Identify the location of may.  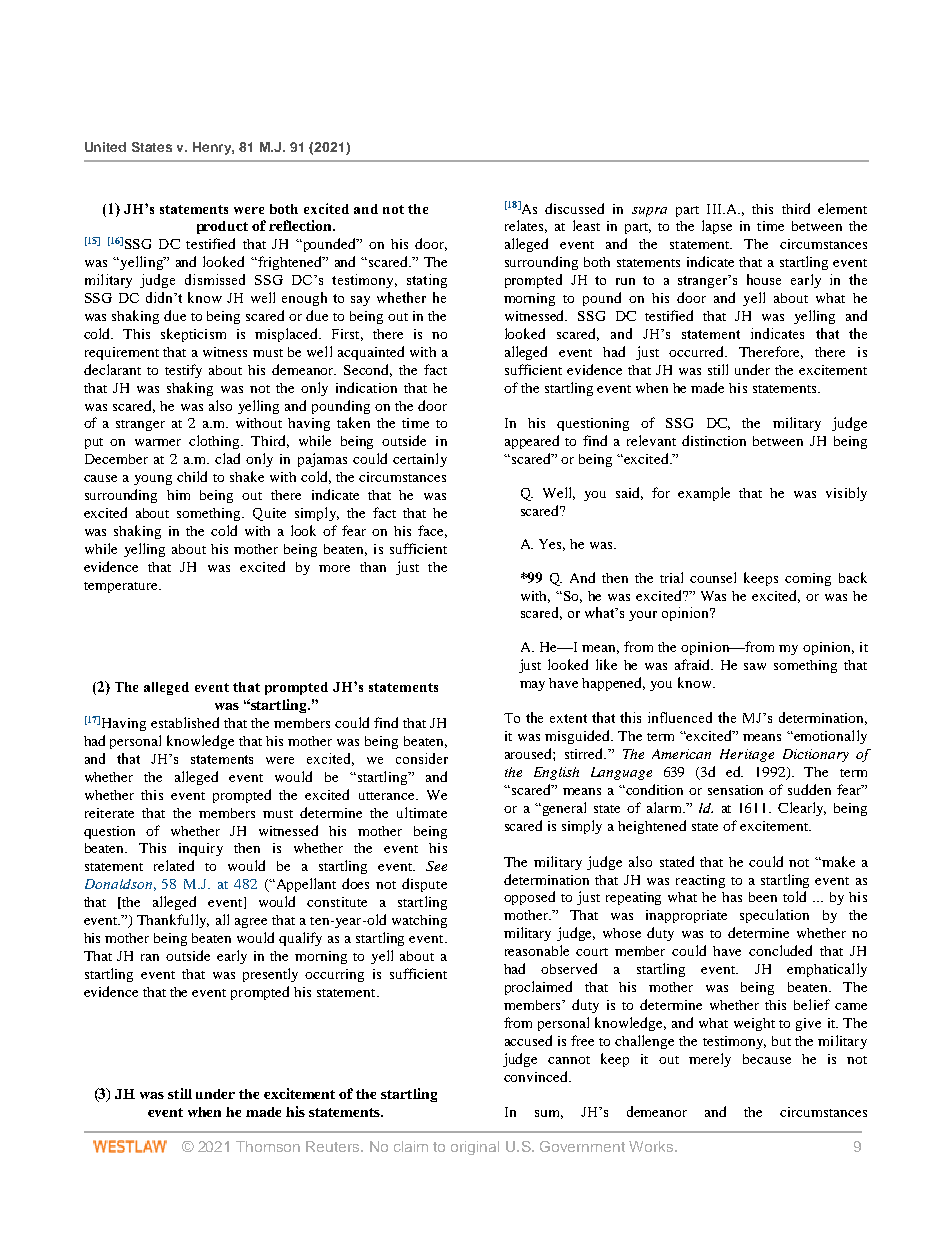
(532, 686).
